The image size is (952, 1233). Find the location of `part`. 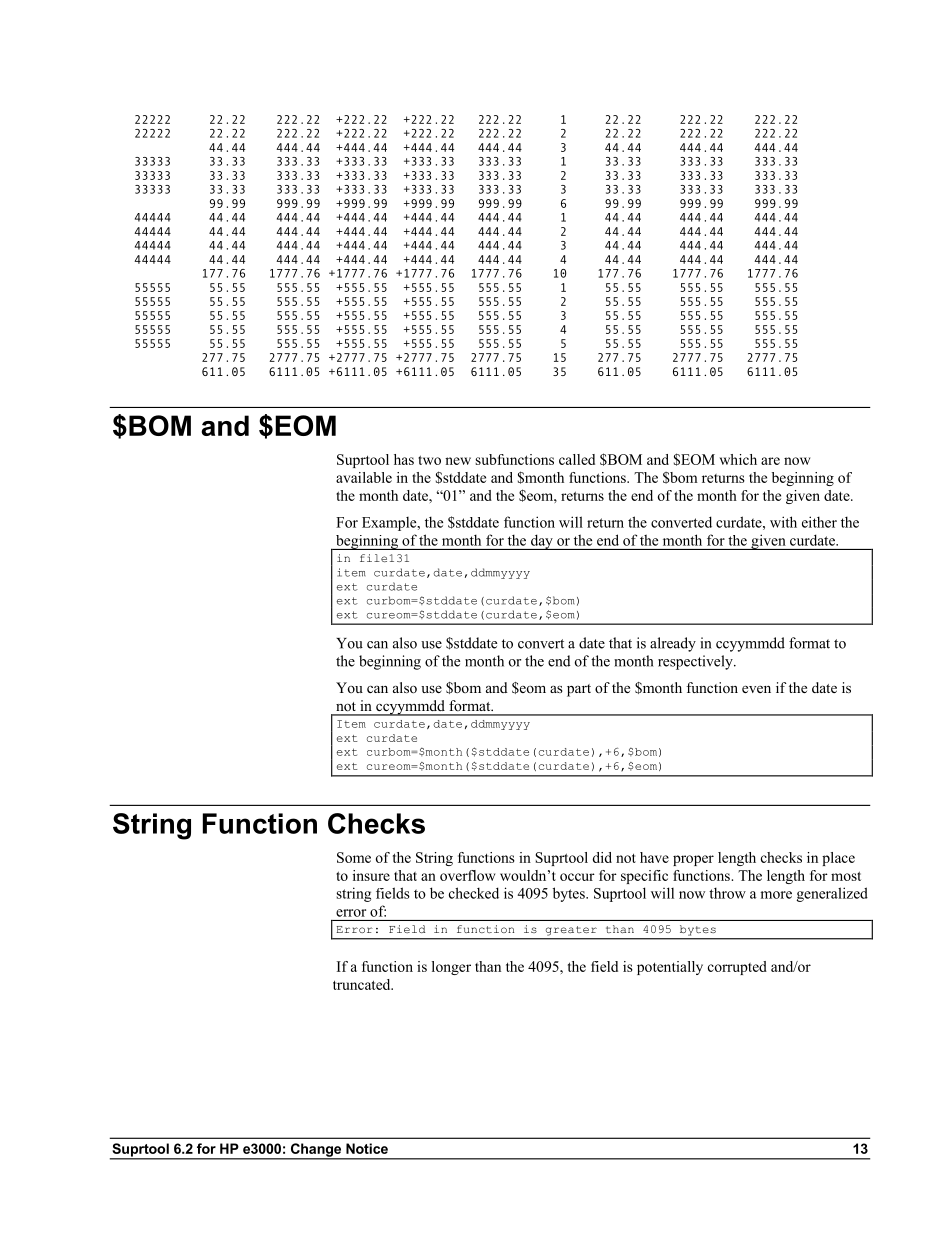

part is located at coordinates (579, 690).
